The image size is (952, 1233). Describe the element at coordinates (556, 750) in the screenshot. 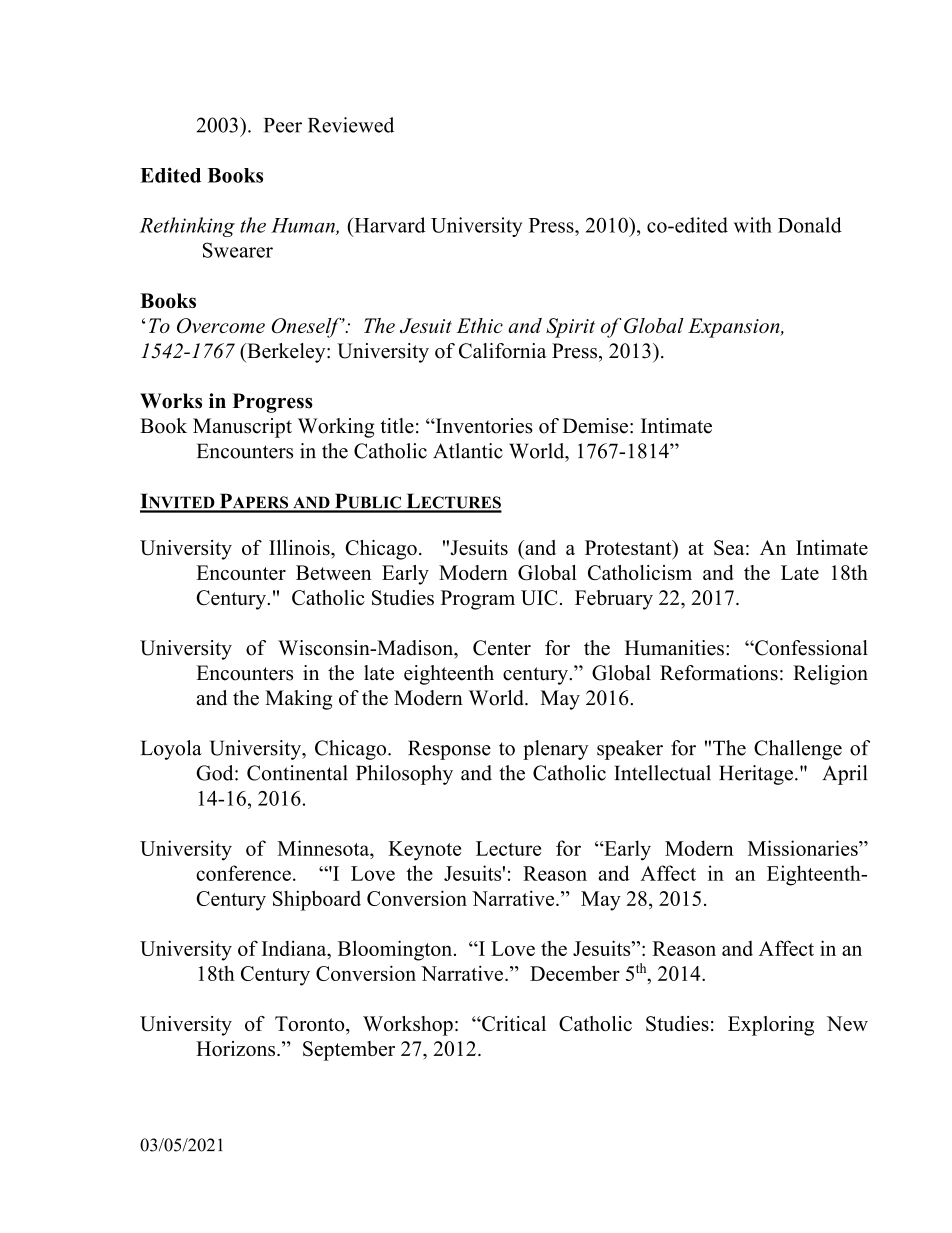

I see `plenary` at that location.
